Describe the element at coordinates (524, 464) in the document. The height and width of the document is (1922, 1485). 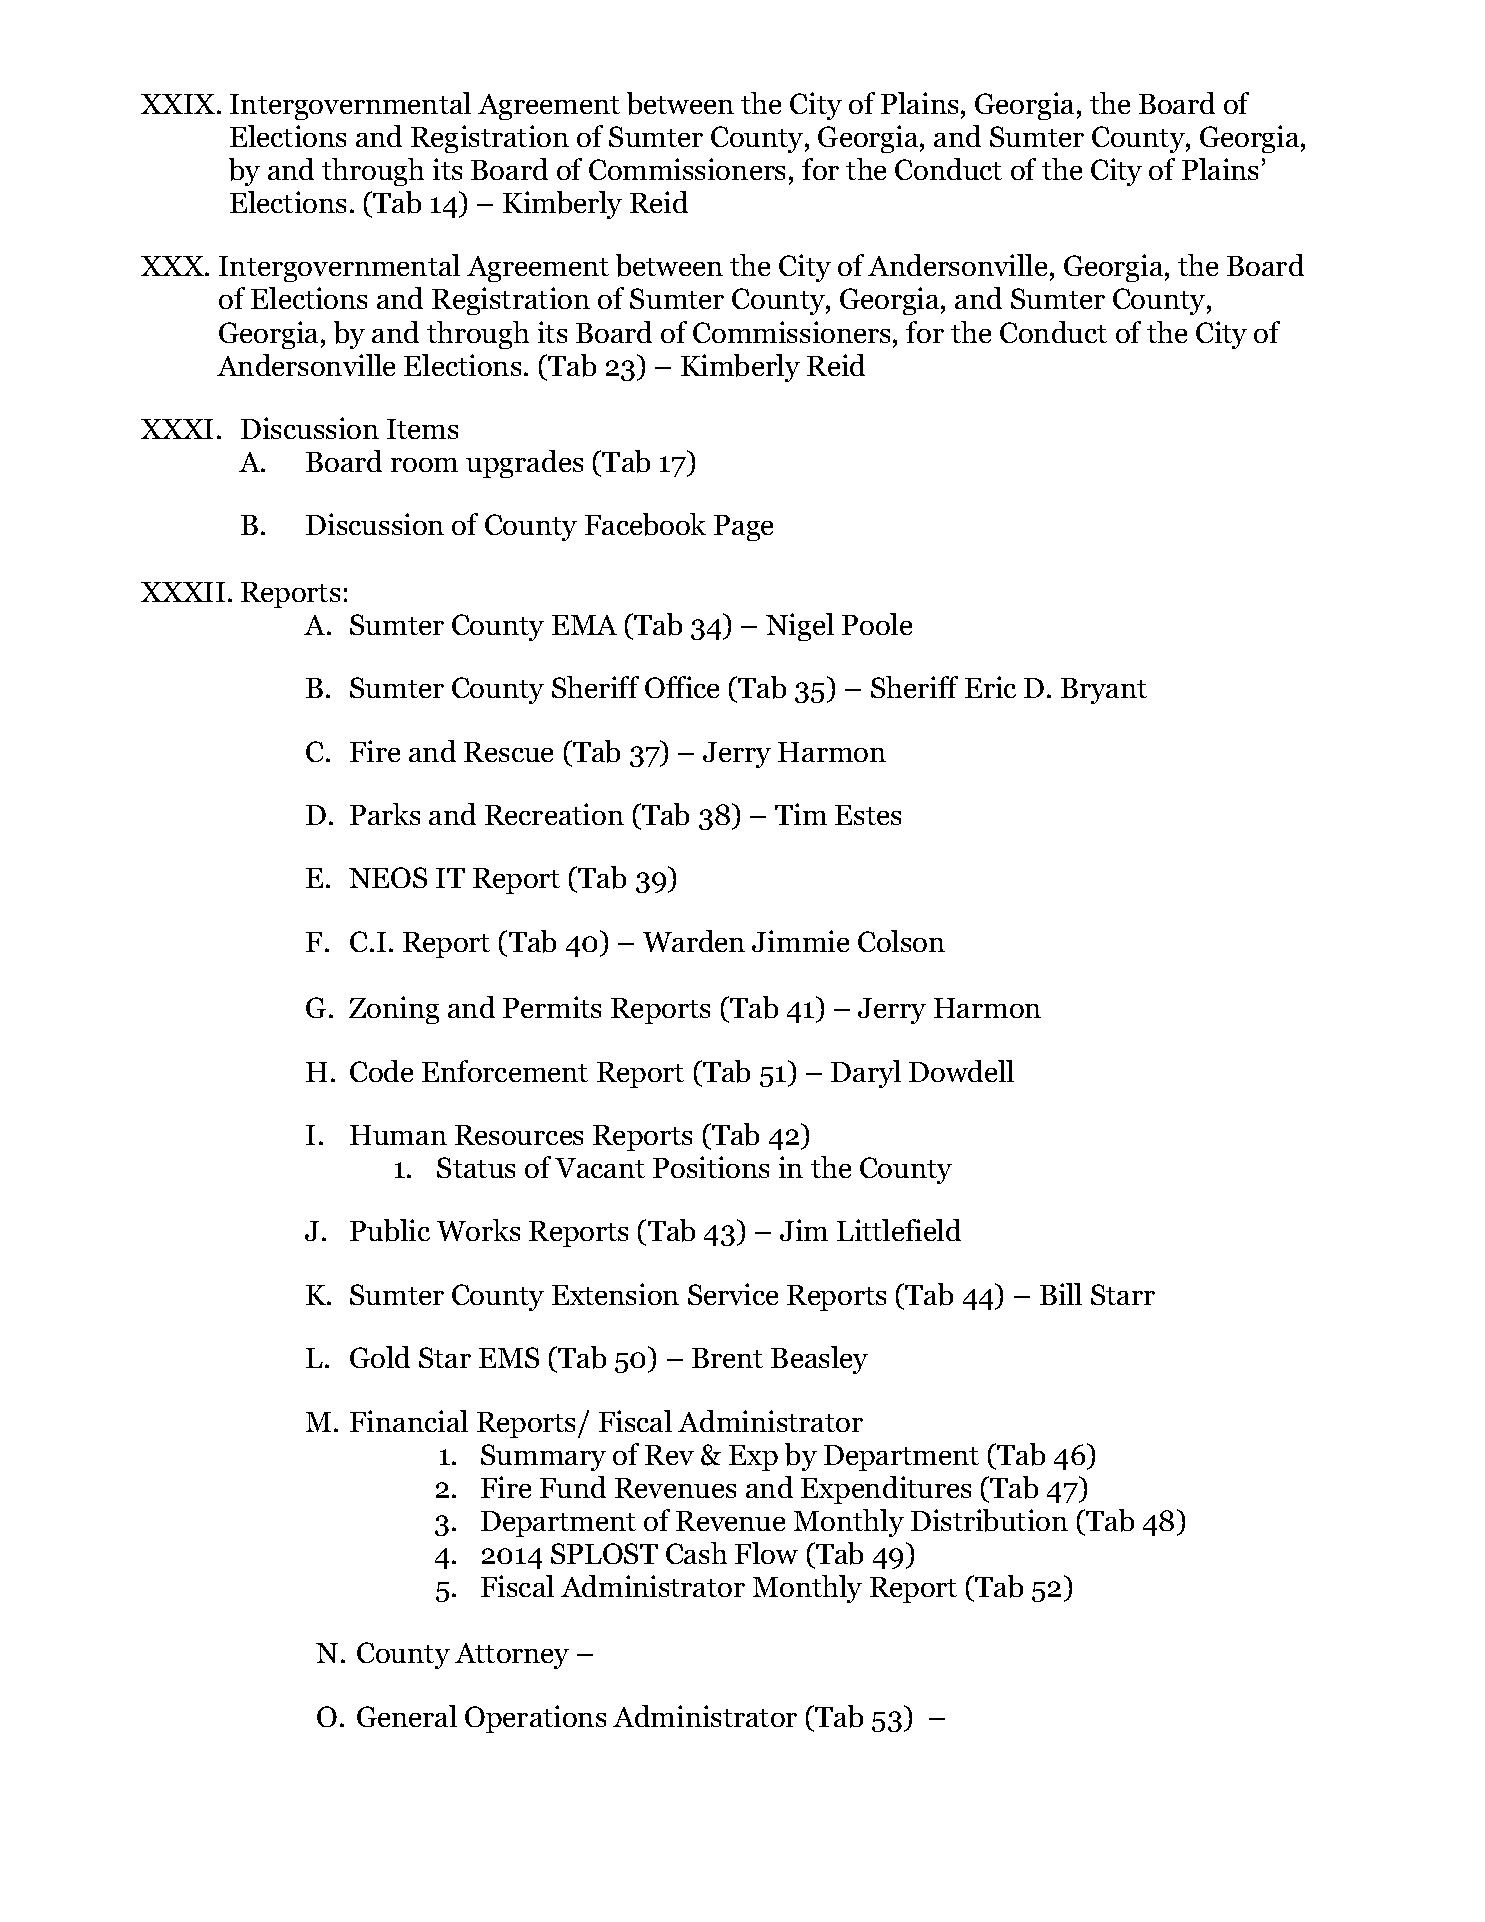
I see `upgrades` at that location.
